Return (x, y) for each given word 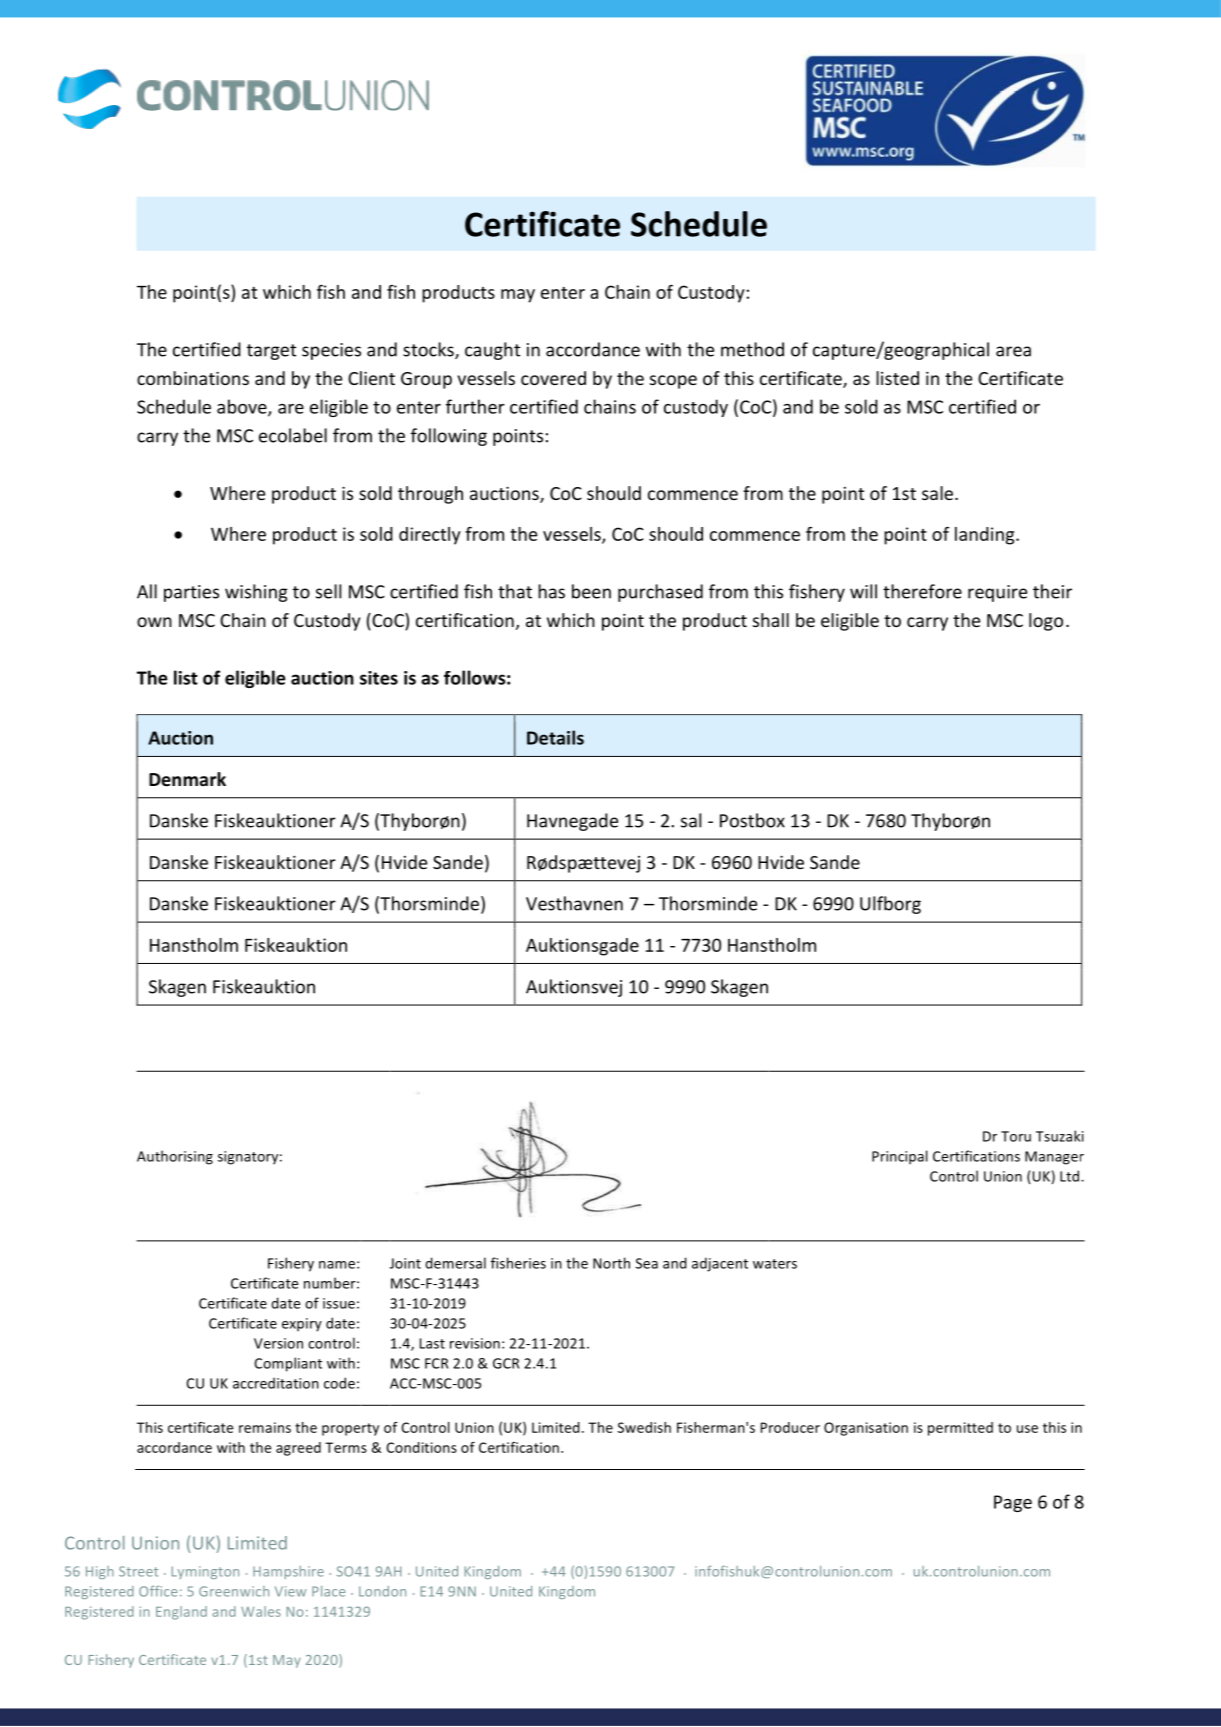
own (154, 622)
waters (775, 1264)
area (1013, 351)
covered (553, 378)
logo (1046, 622)
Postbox (752, 820)
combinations (193, 378)
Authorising (175, 1157)
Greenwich (234, 1591)
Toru (1016, 1136)
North (611, 1263)
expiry (302, 1325)
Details (555, 737)
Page (1013, 1503)
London (382, 1591)
